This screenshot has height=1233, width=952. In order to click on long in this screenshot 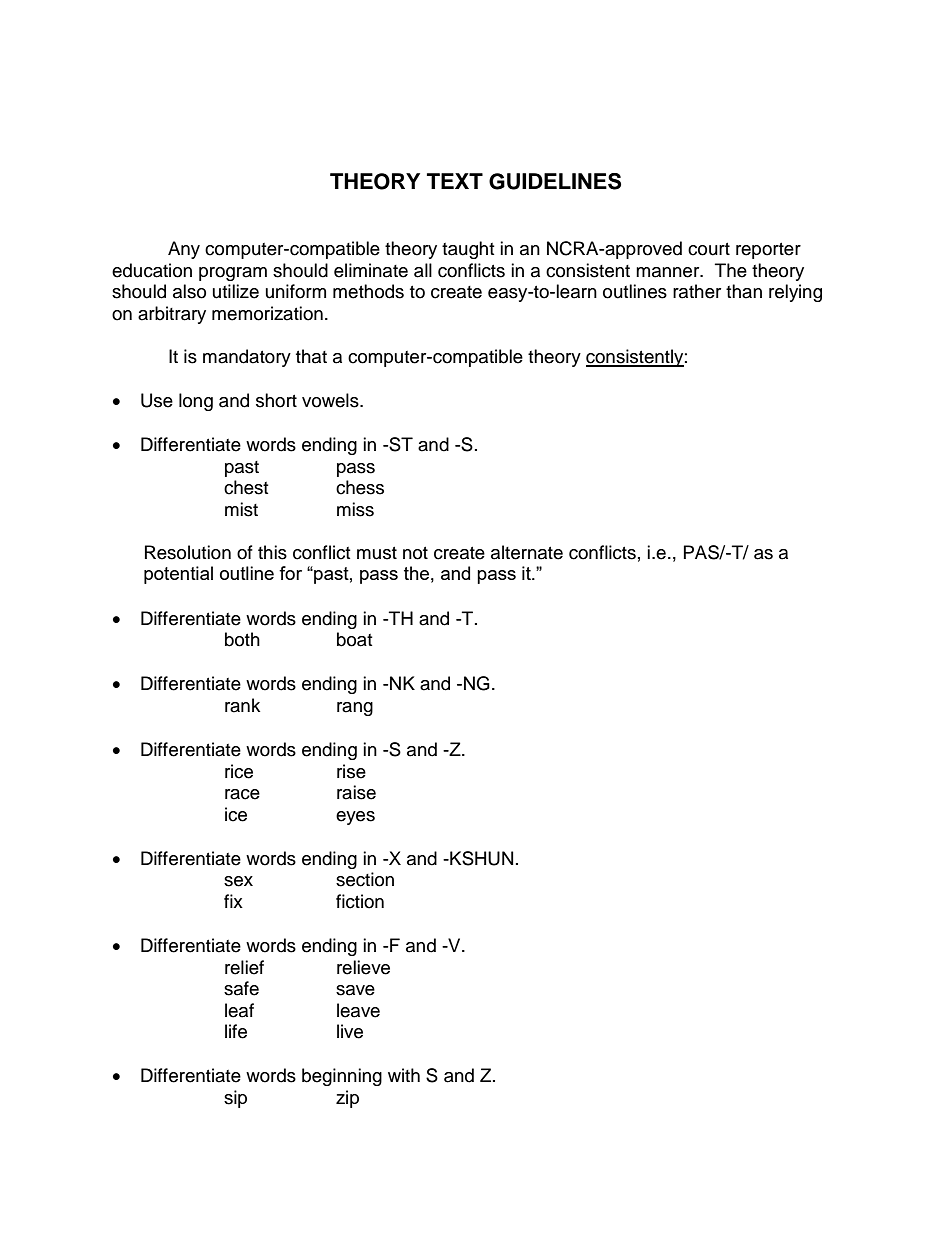, I will do `click(196, 402)`.
